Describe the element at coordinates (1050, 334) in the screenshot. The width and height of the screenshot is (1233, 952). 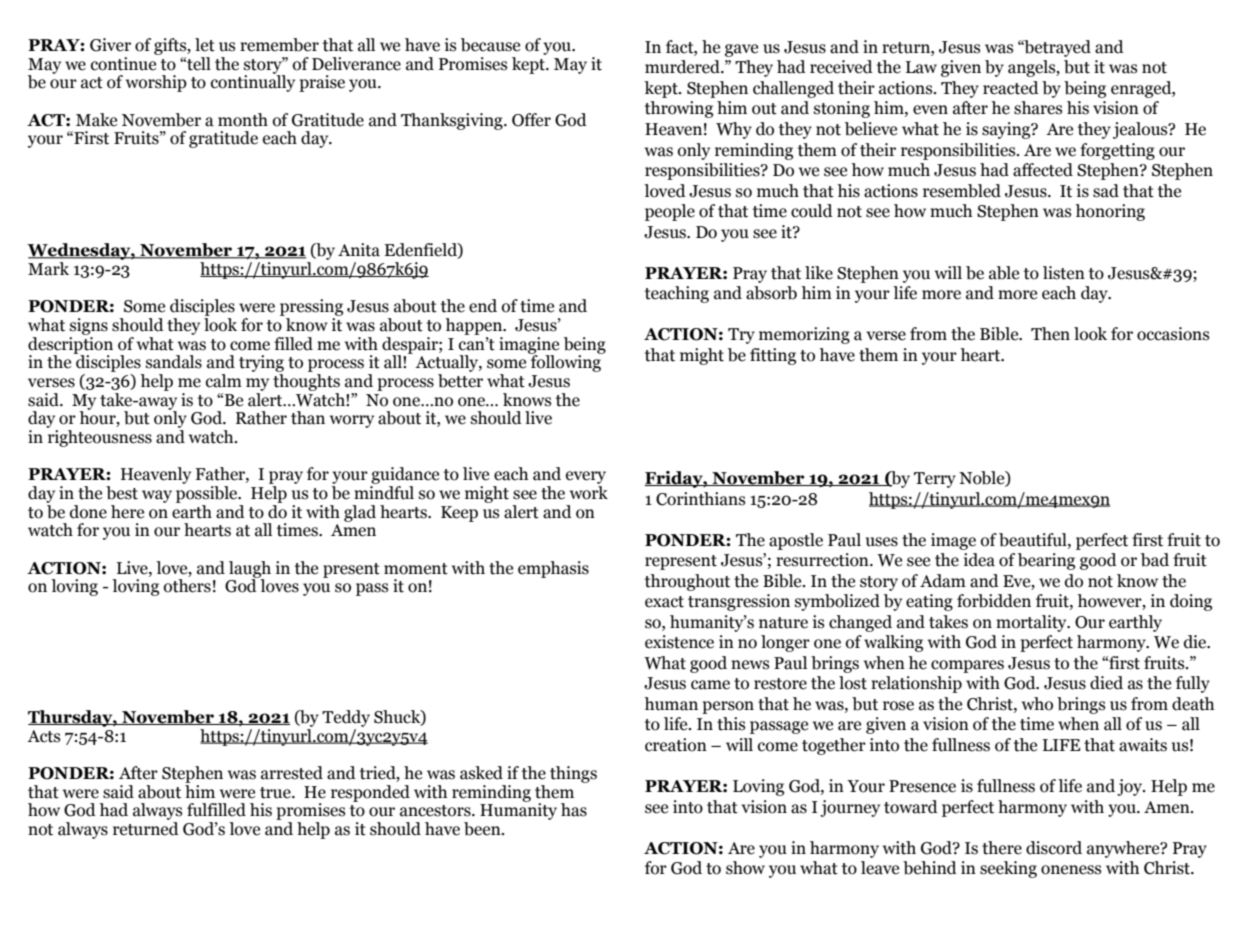
I see `Then` at that location.
